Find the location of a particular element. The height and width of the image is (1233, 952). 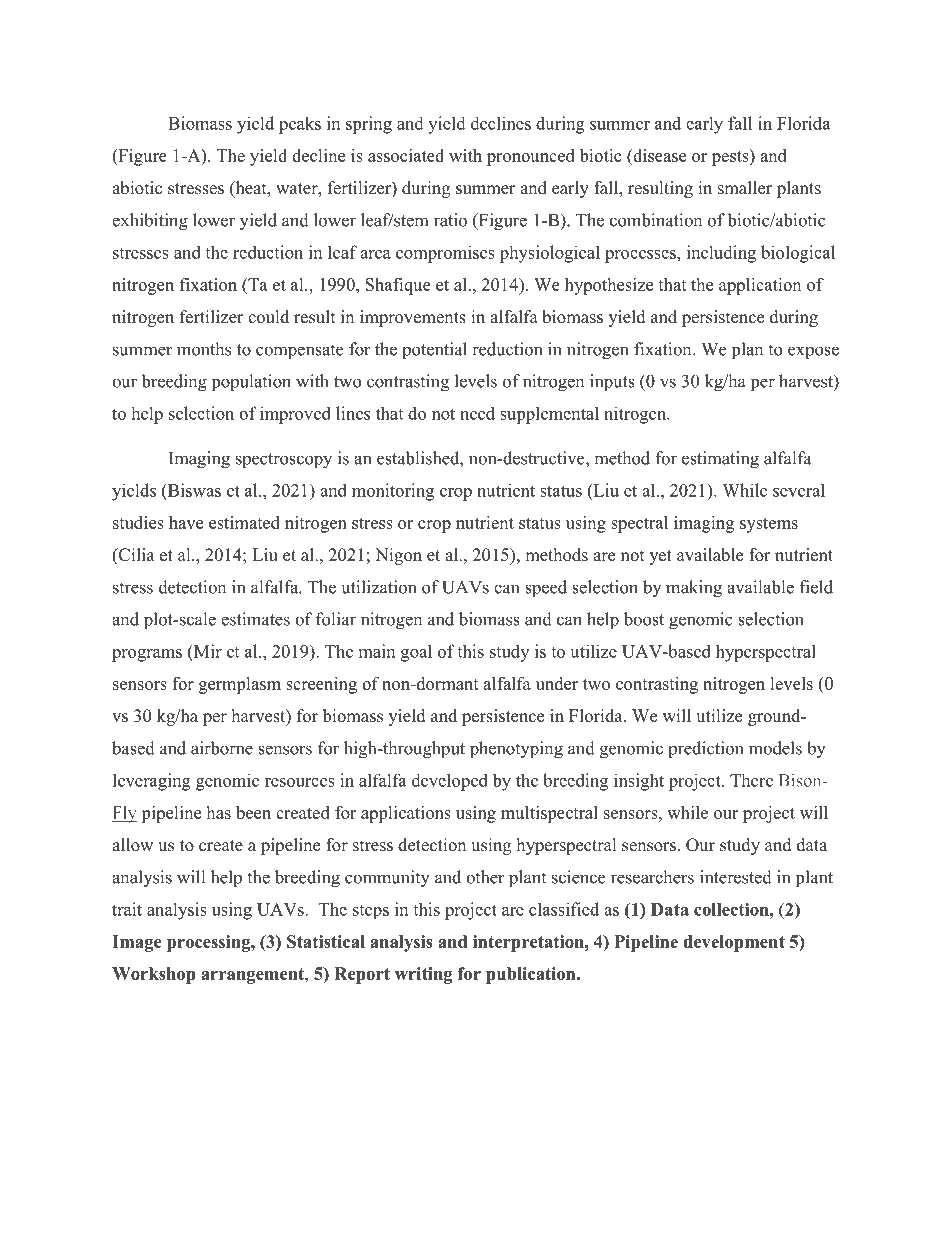

have is located at coordinates (186, 522).
